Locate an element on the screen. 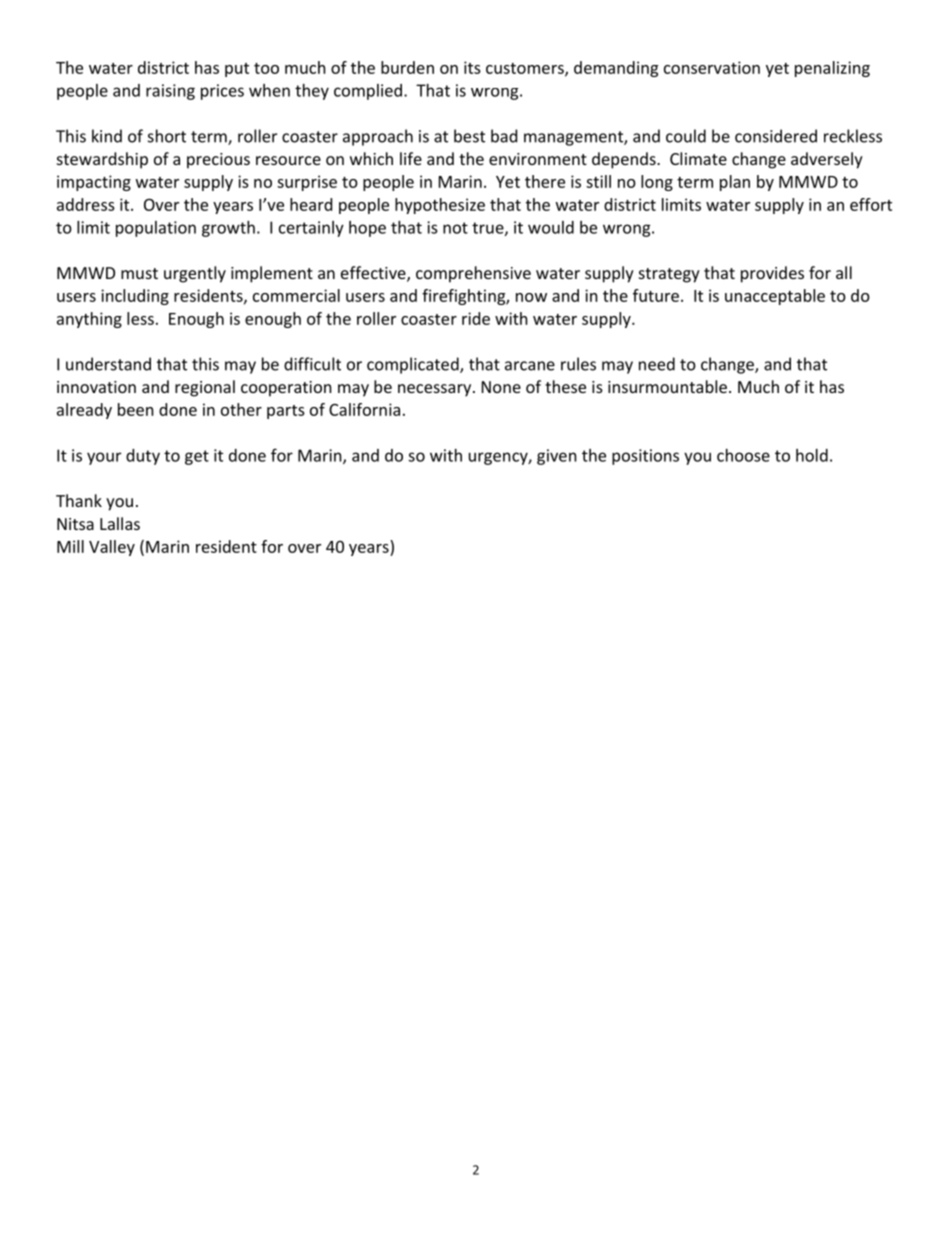 The width and height of the screenshot is (952, 1233). not is located at coordinates (455, 228).
